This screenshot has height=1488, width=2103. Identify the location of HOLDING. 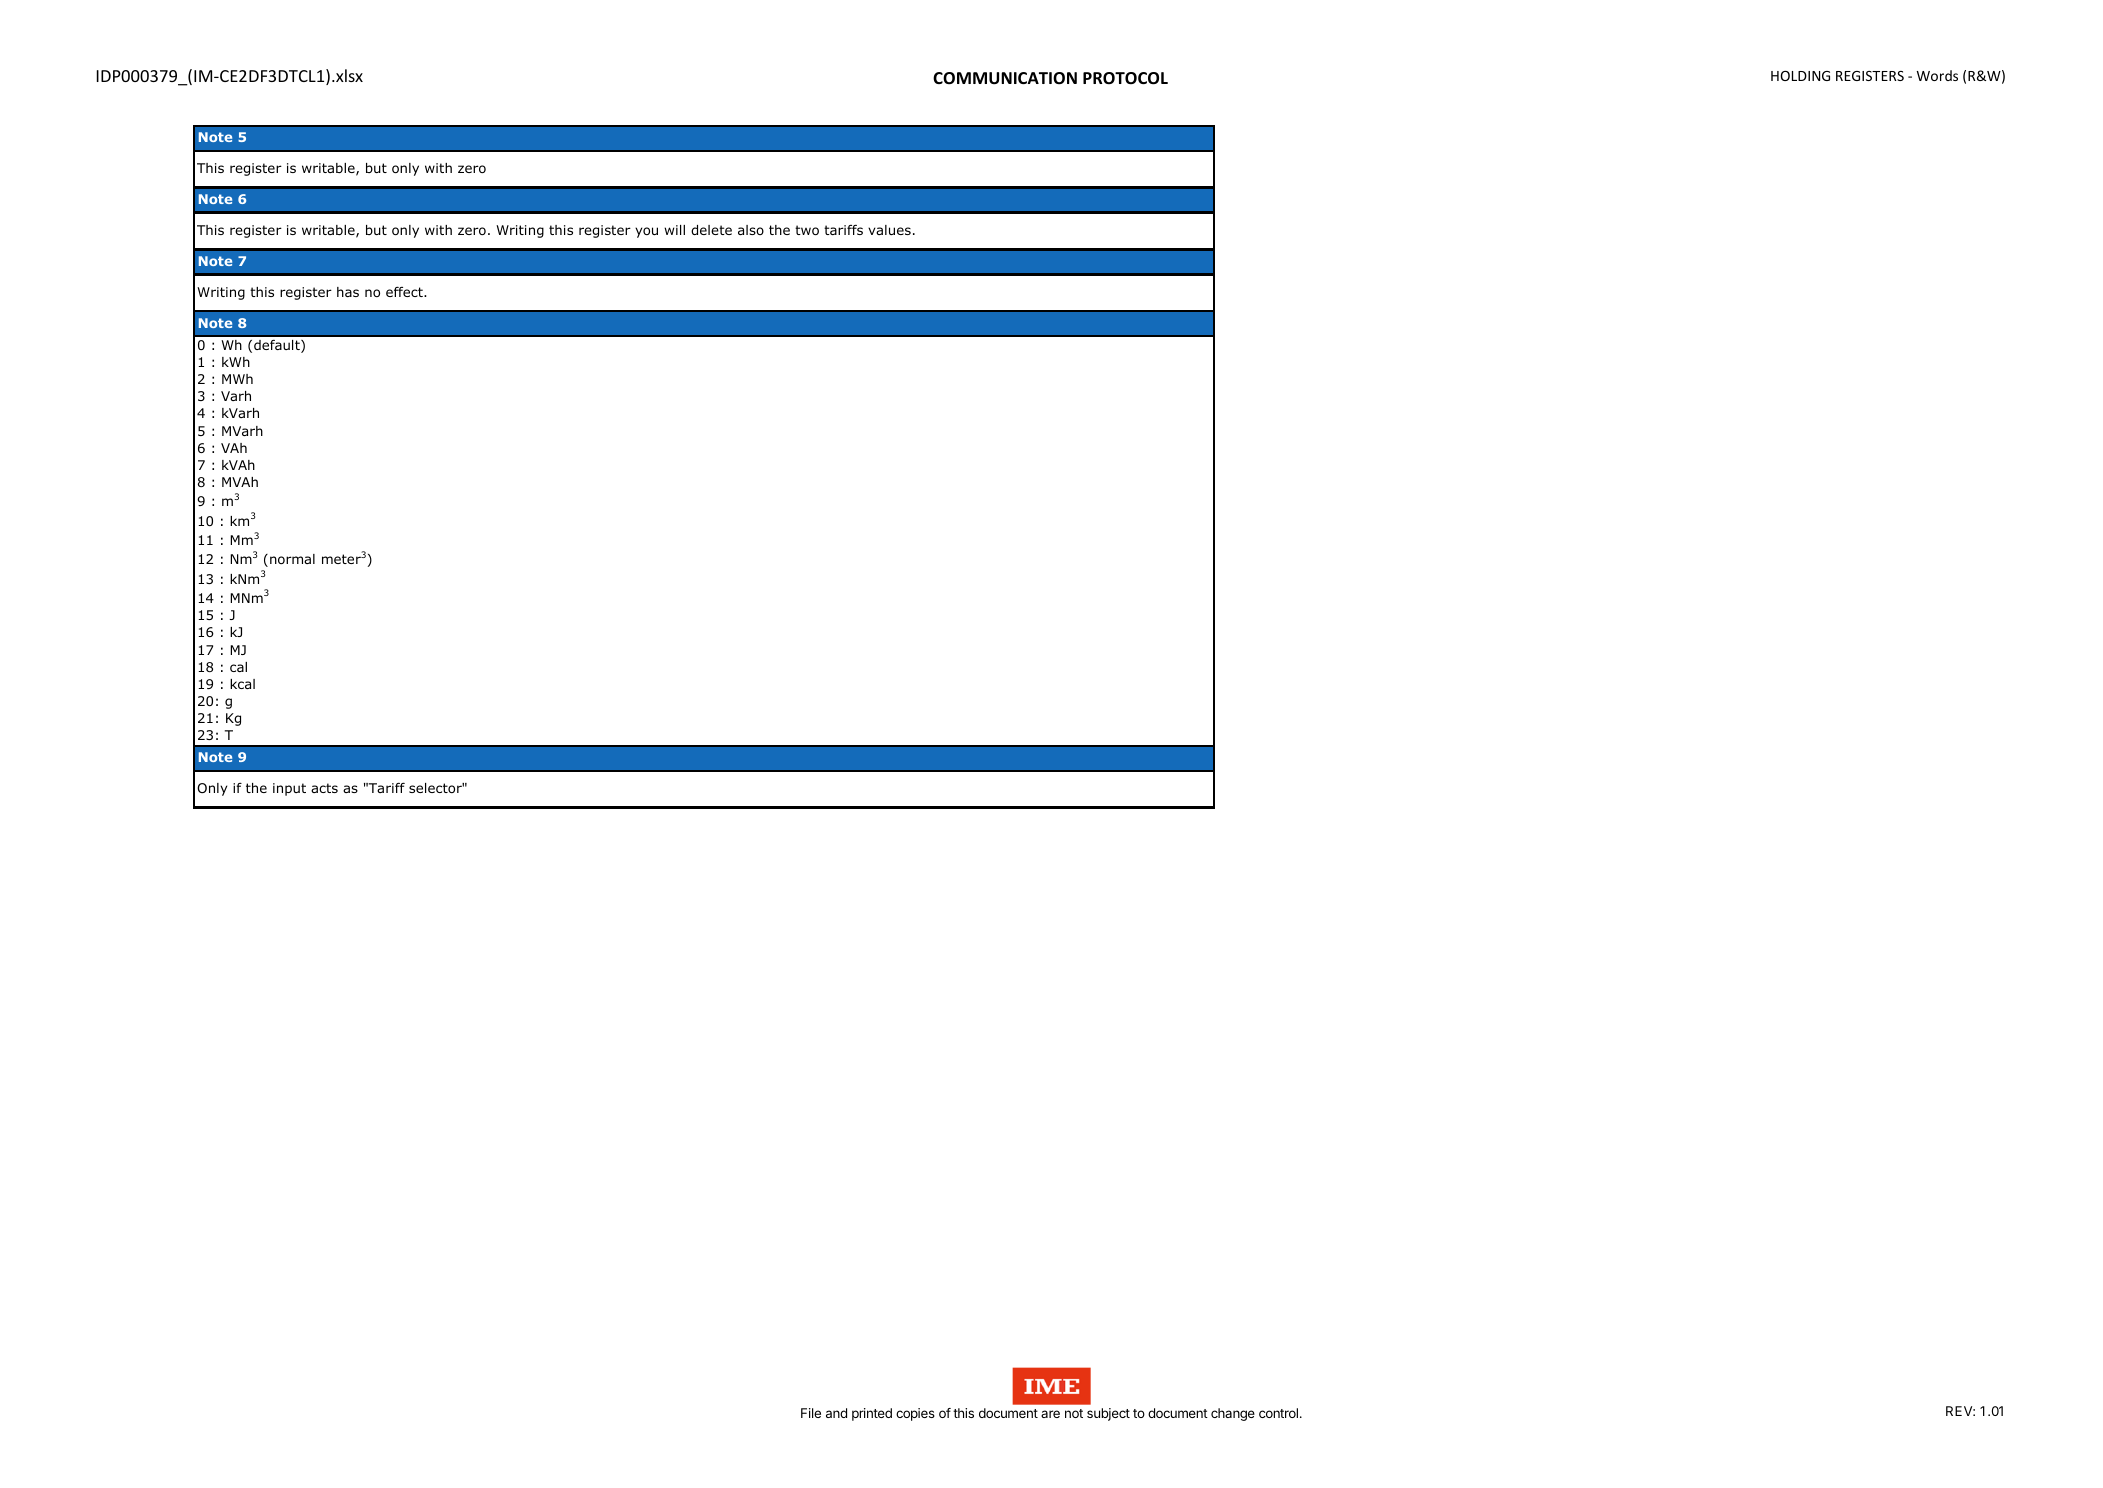
(1800, 76).
